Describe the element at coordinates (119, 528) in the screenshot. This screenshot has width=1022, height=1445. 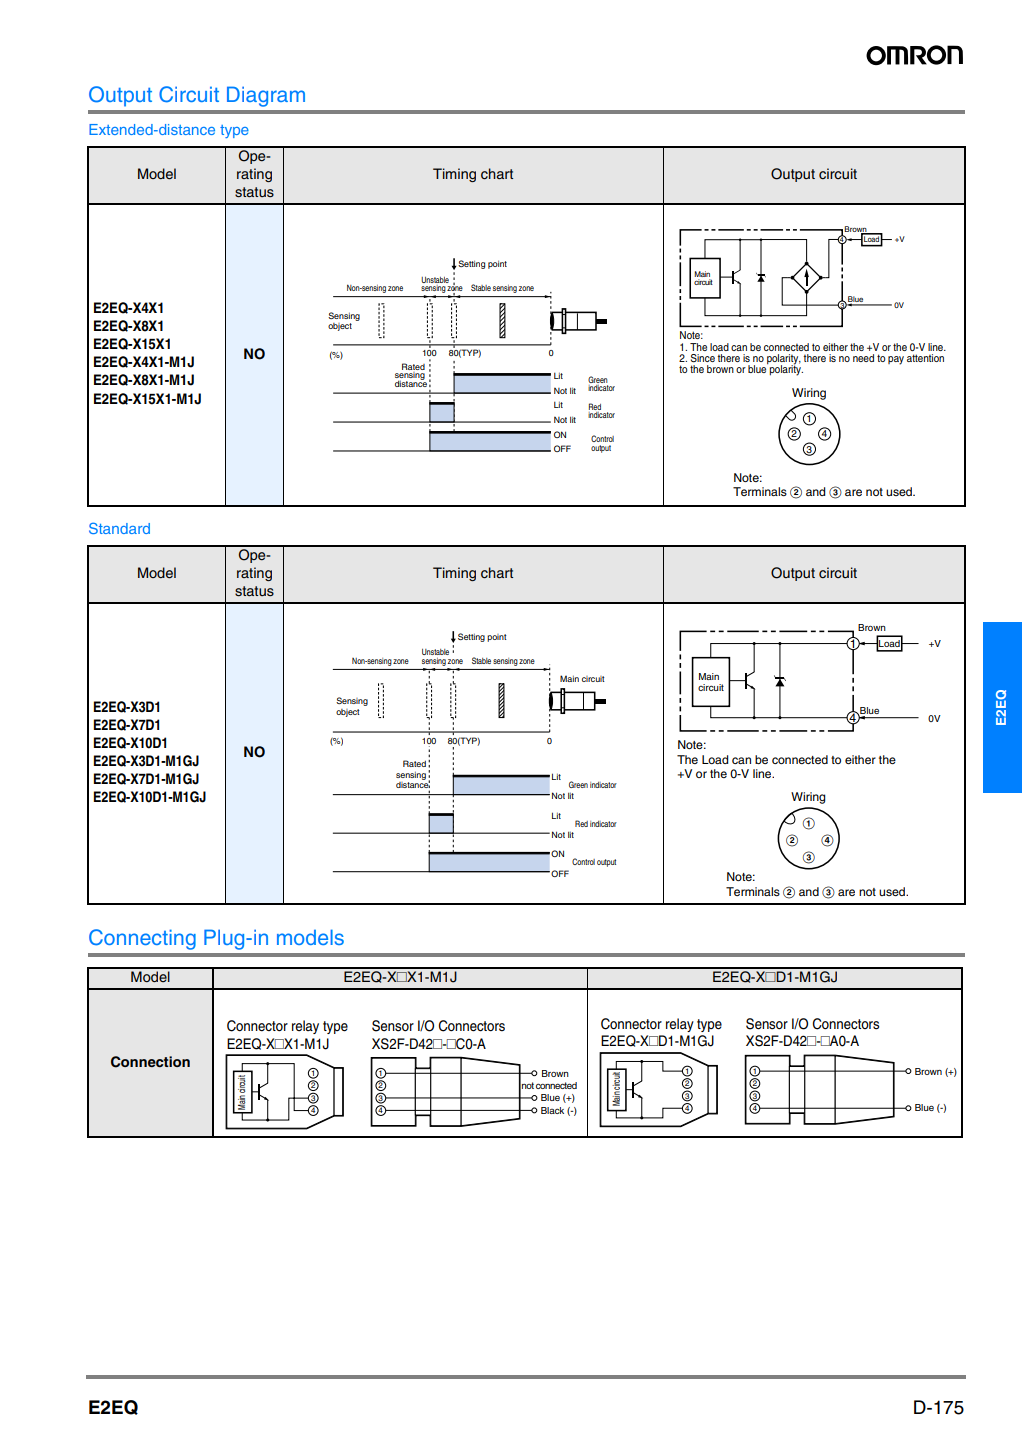
I see `Standard` at that location.
